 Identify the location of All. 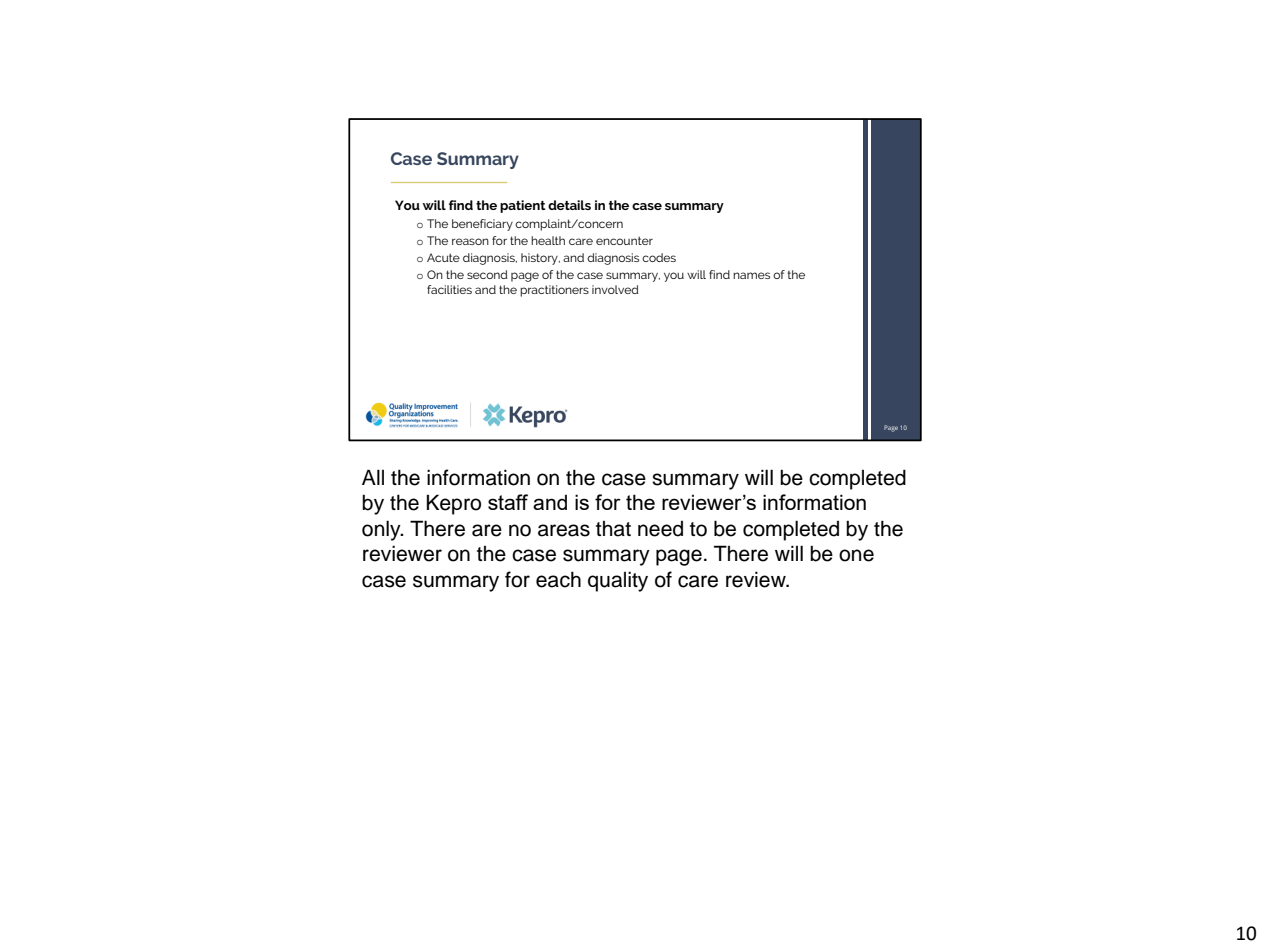
(373, 477).
